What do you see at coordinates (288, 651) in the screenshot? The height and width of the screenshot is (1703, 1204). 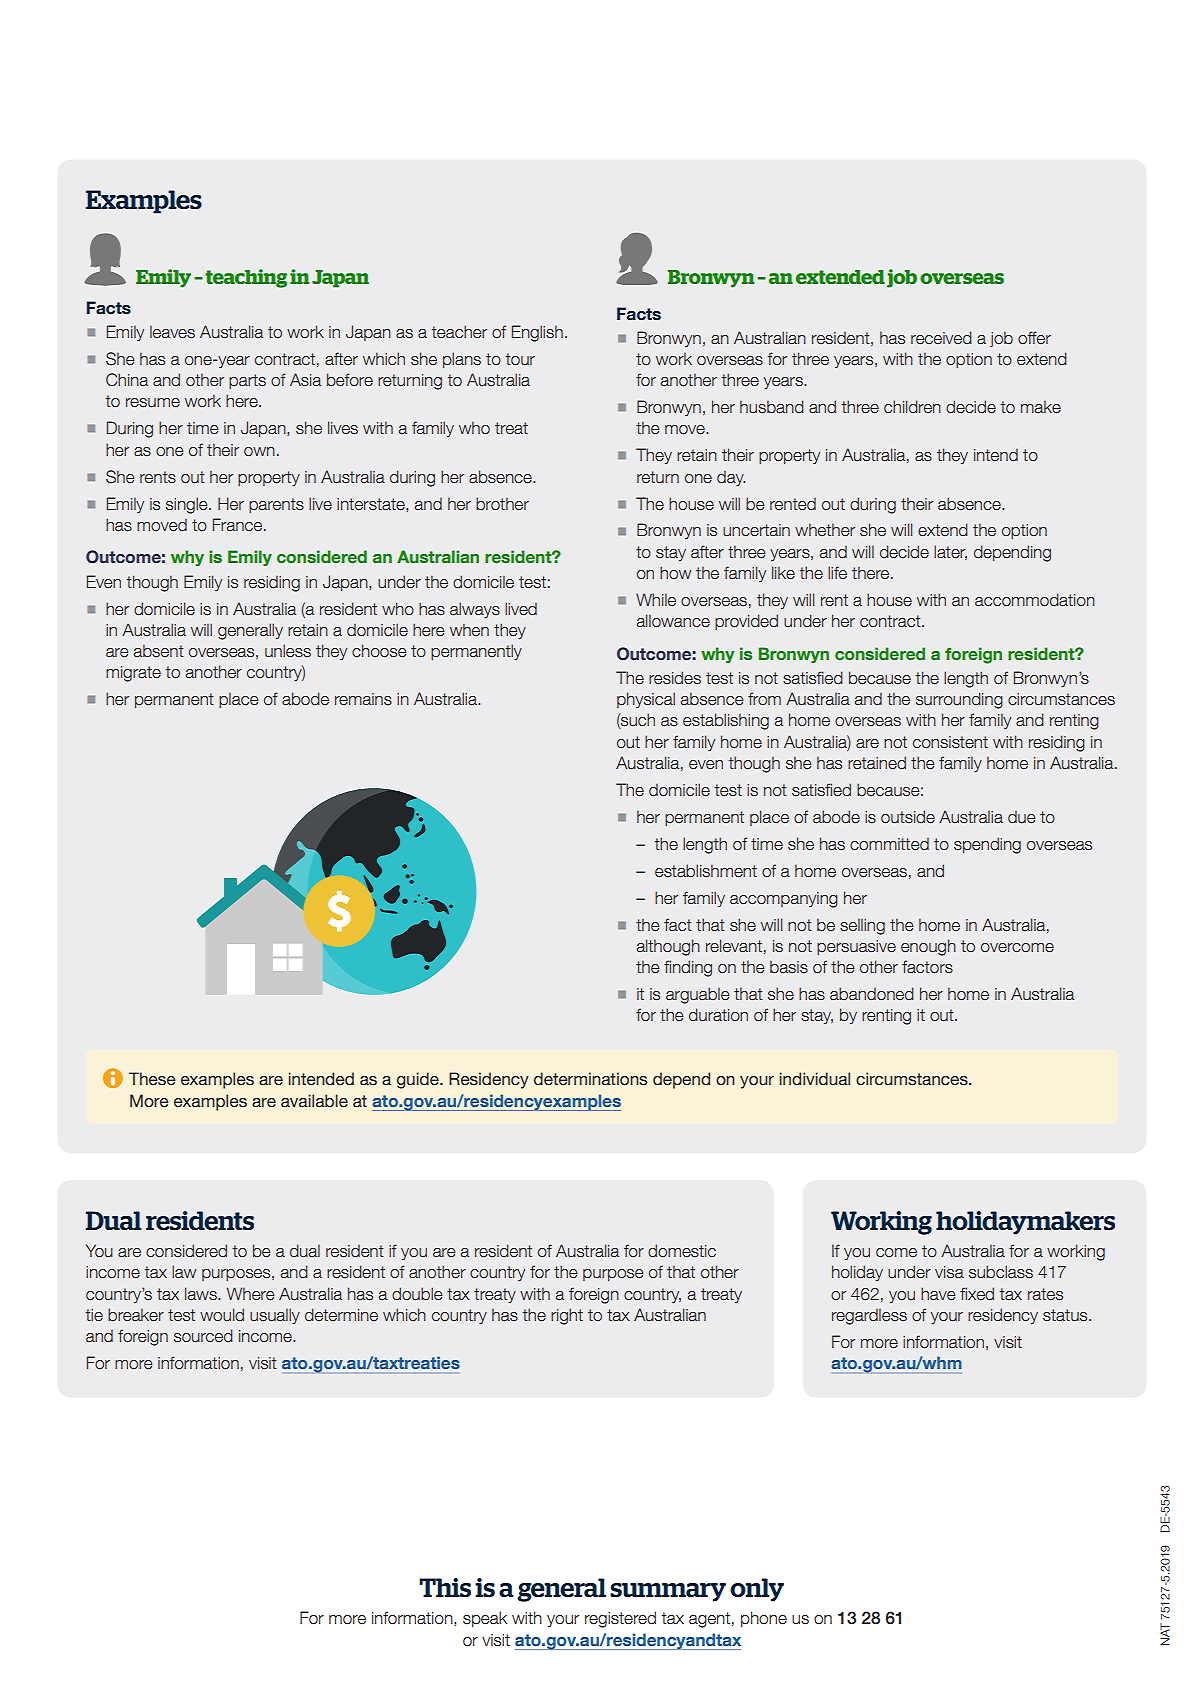 I see `unless` at bounding box center [288, 651].
